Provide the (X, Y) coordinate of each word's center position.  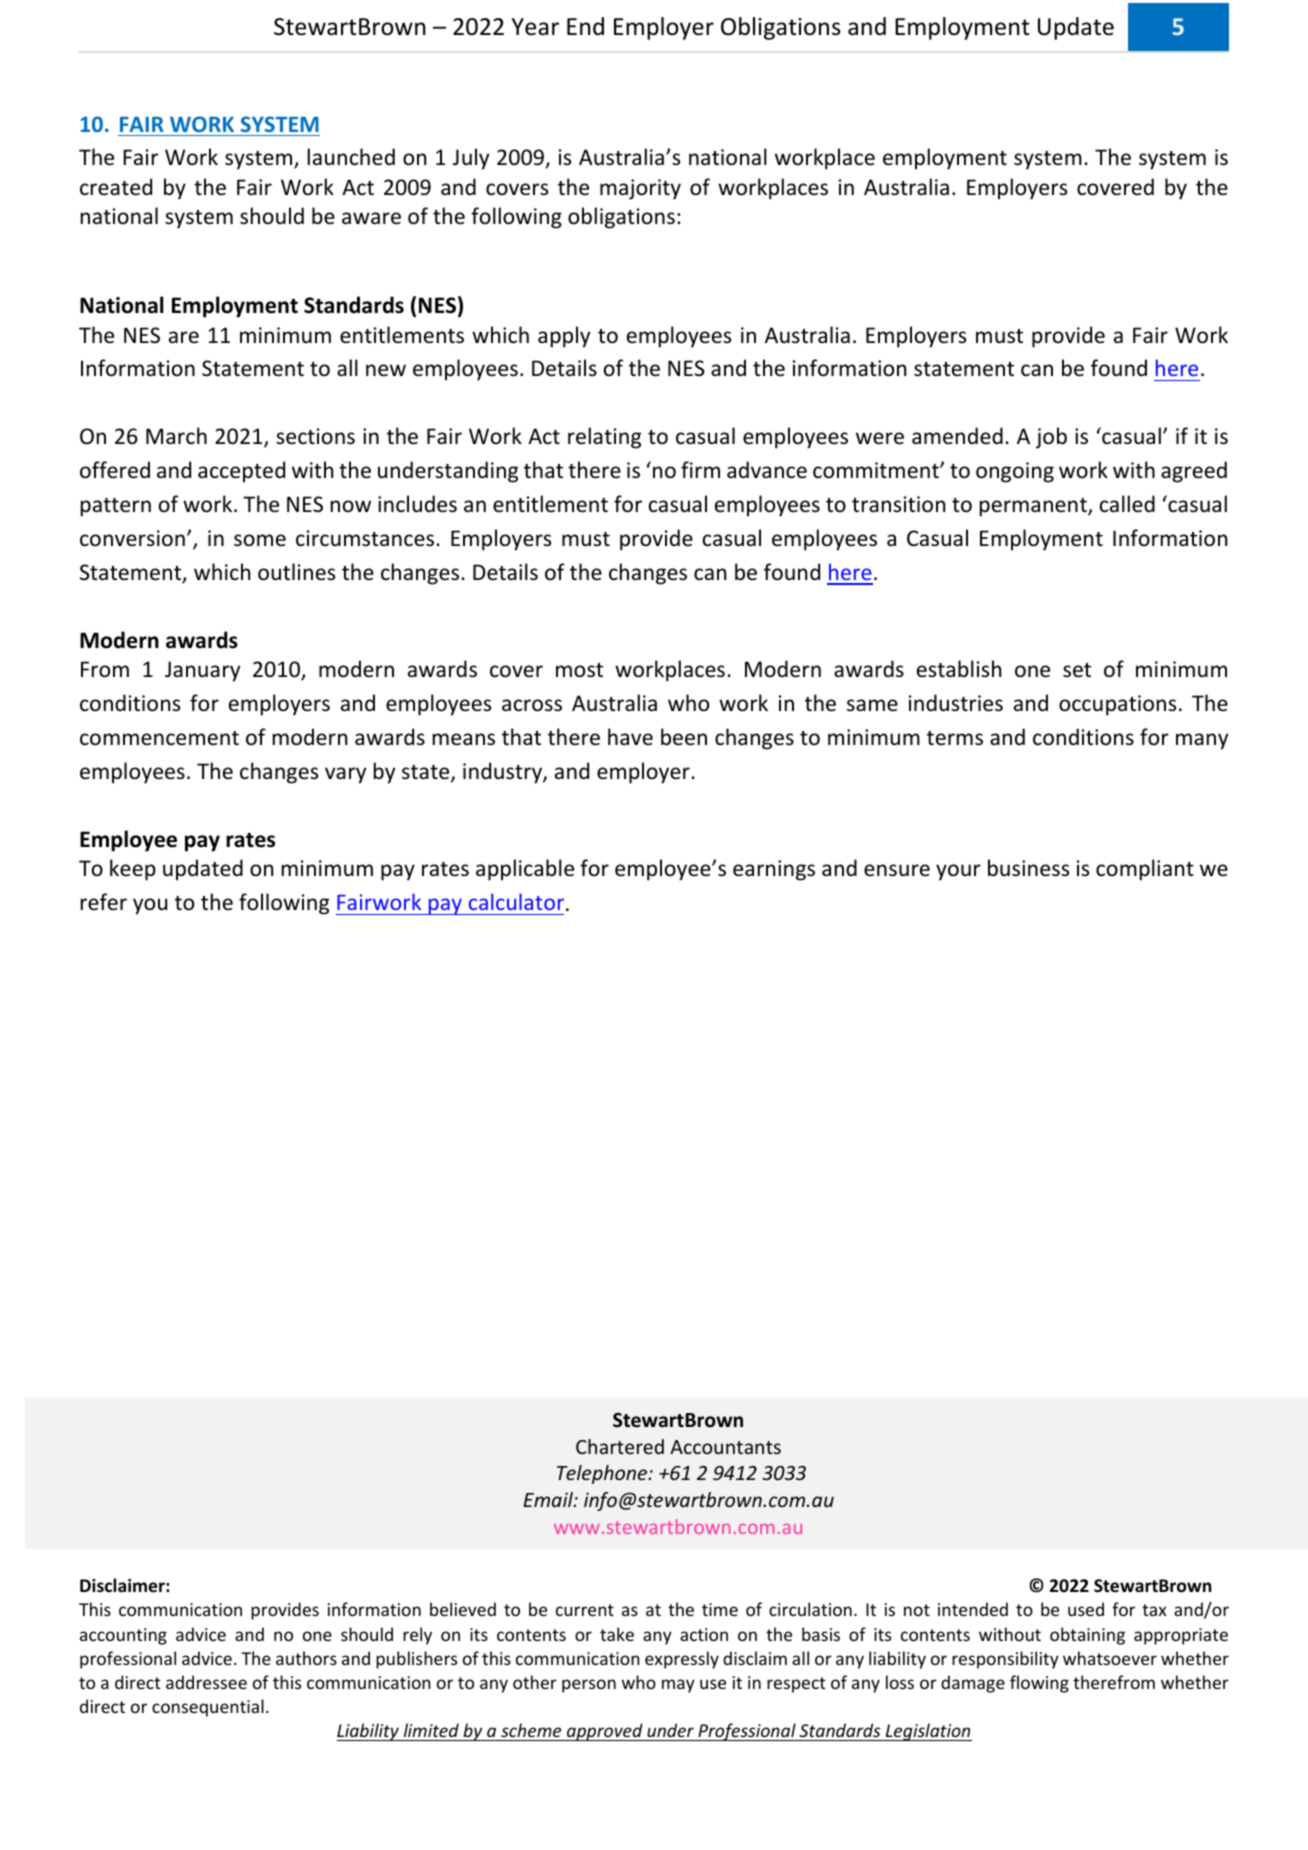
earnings (774, 870)
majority (640, 189)
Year (535, 27)
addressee (206, 1682)
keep (133, 870)
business (1028, 868)
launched (351, 157)
